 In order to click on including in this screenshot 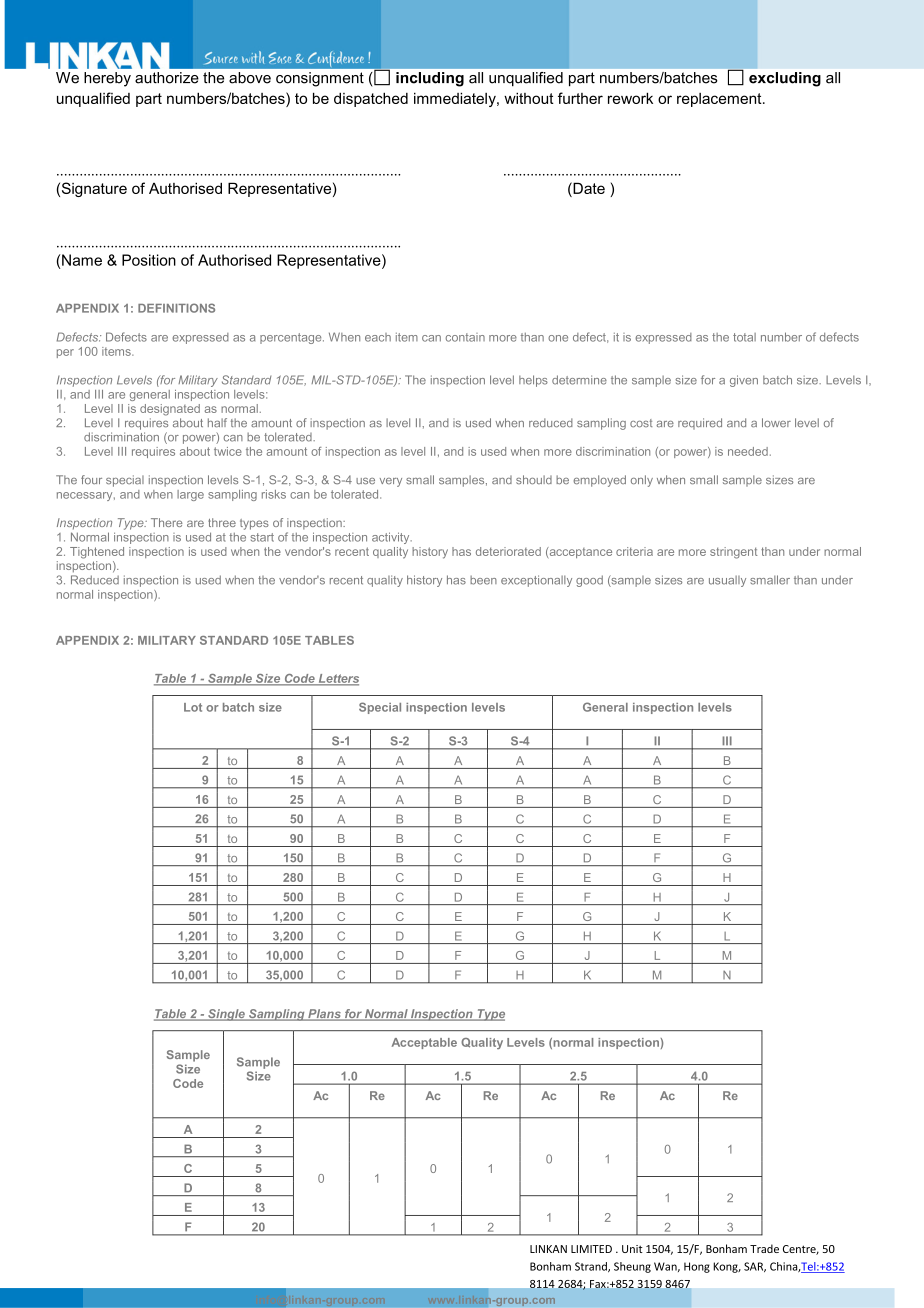, I will do `click(430, 79)`.
